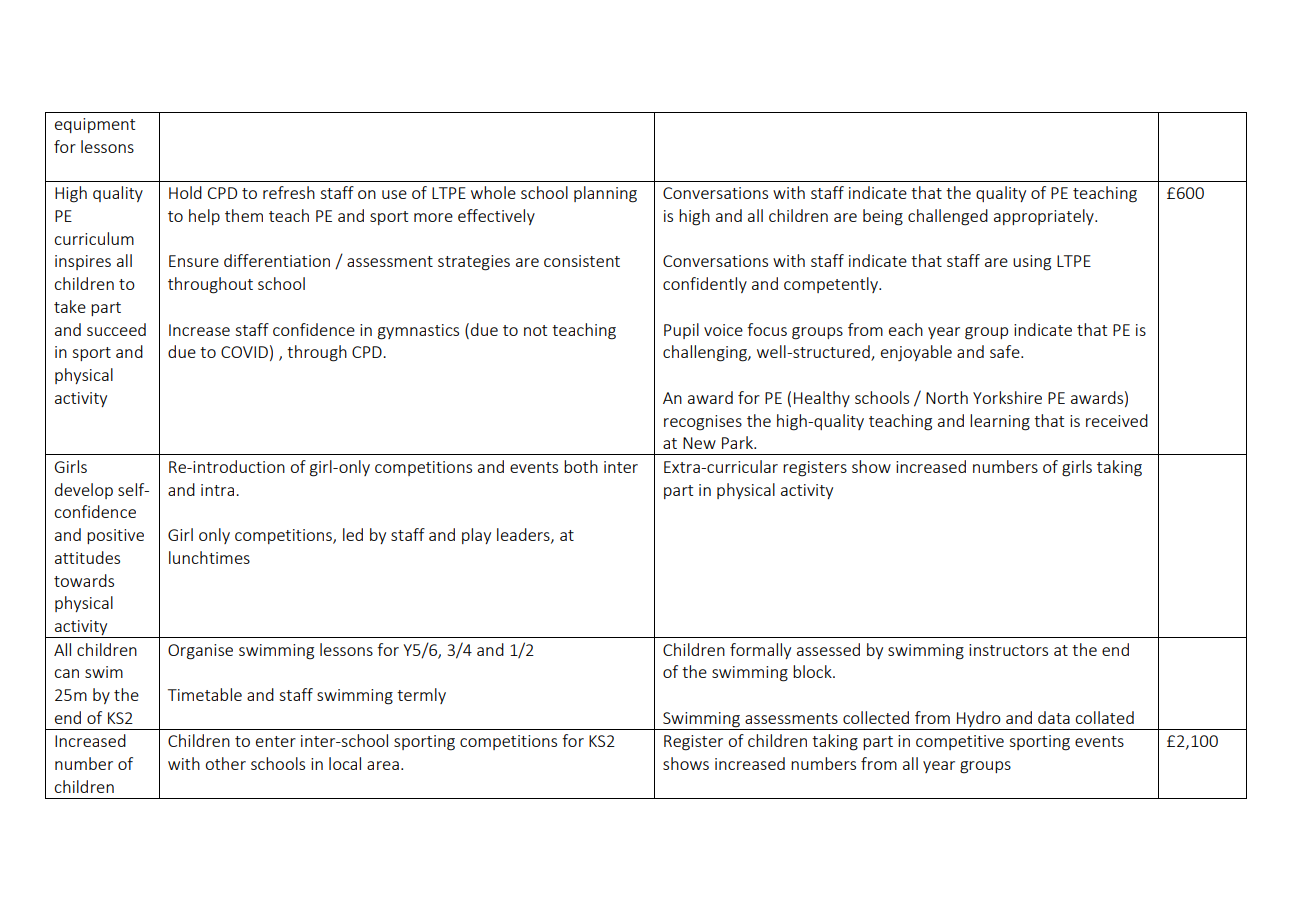  Describe the element at coordinates (225, 763) in the screenshot. I see `other` at that location.
